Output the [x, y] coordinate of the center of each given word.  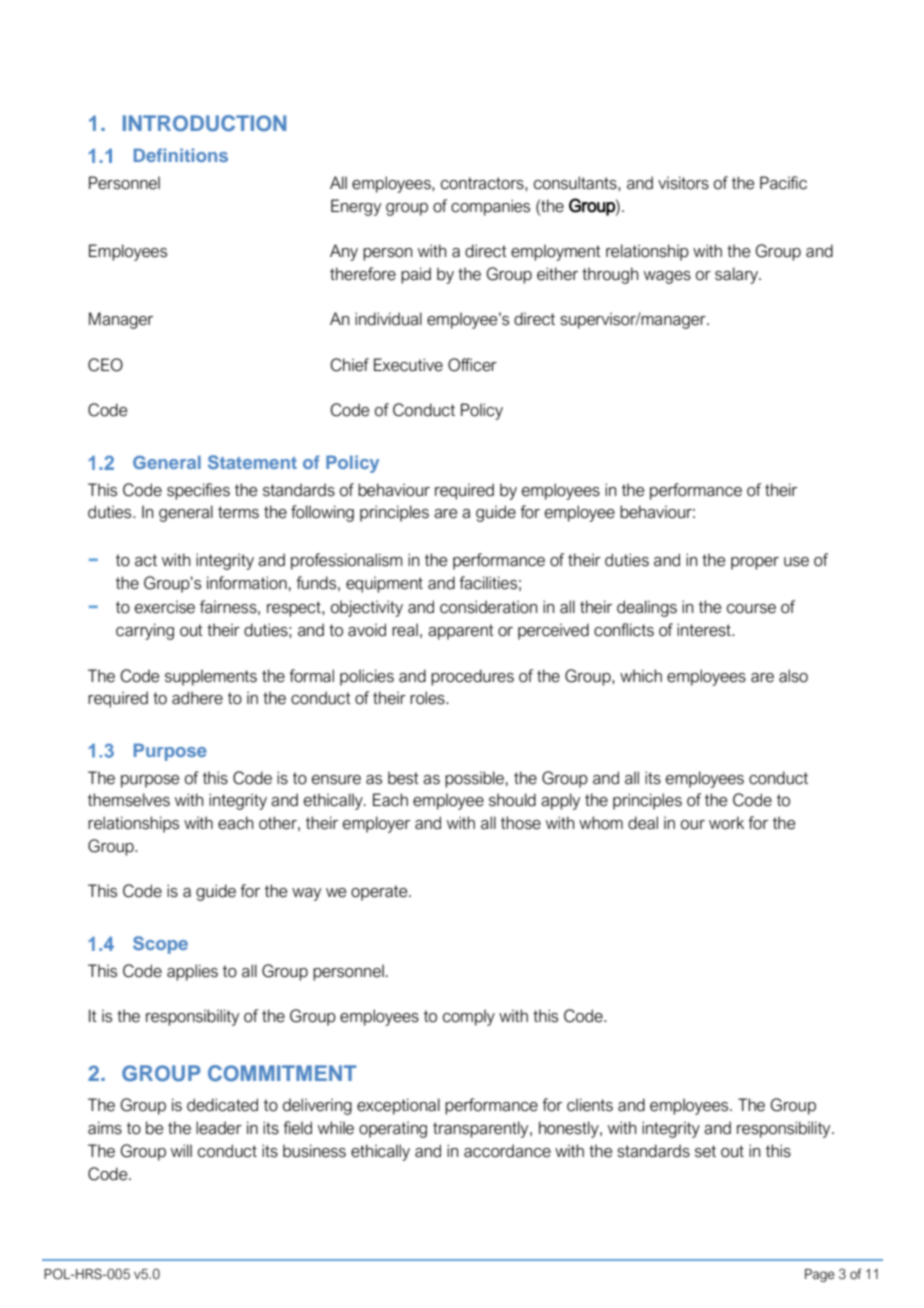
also [793, 676]
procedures [472, 677]
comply [469, 1017]
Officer [472, 365]
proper [755, 563]
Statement [252, 462]
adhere [197, 698]
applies [192, 972]
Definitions [181, 155]
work [726, 823]
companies [490, 207]
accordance [507, 1151]
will [181, 1150]
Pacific [783, 183]
